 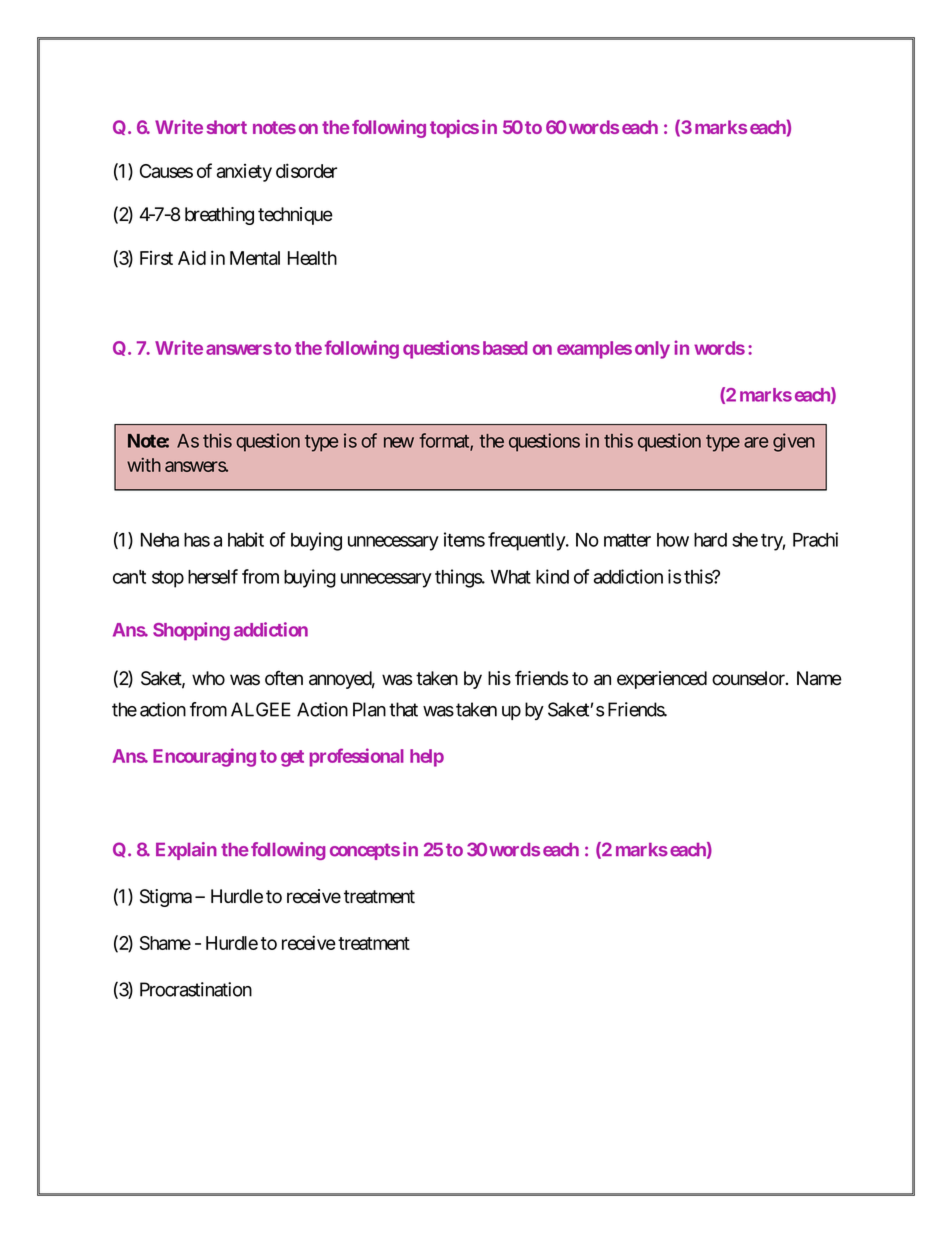 What do you see at coordinates (662, 680) in the document?
I see `experienced` at bounding box center [662, 680].
